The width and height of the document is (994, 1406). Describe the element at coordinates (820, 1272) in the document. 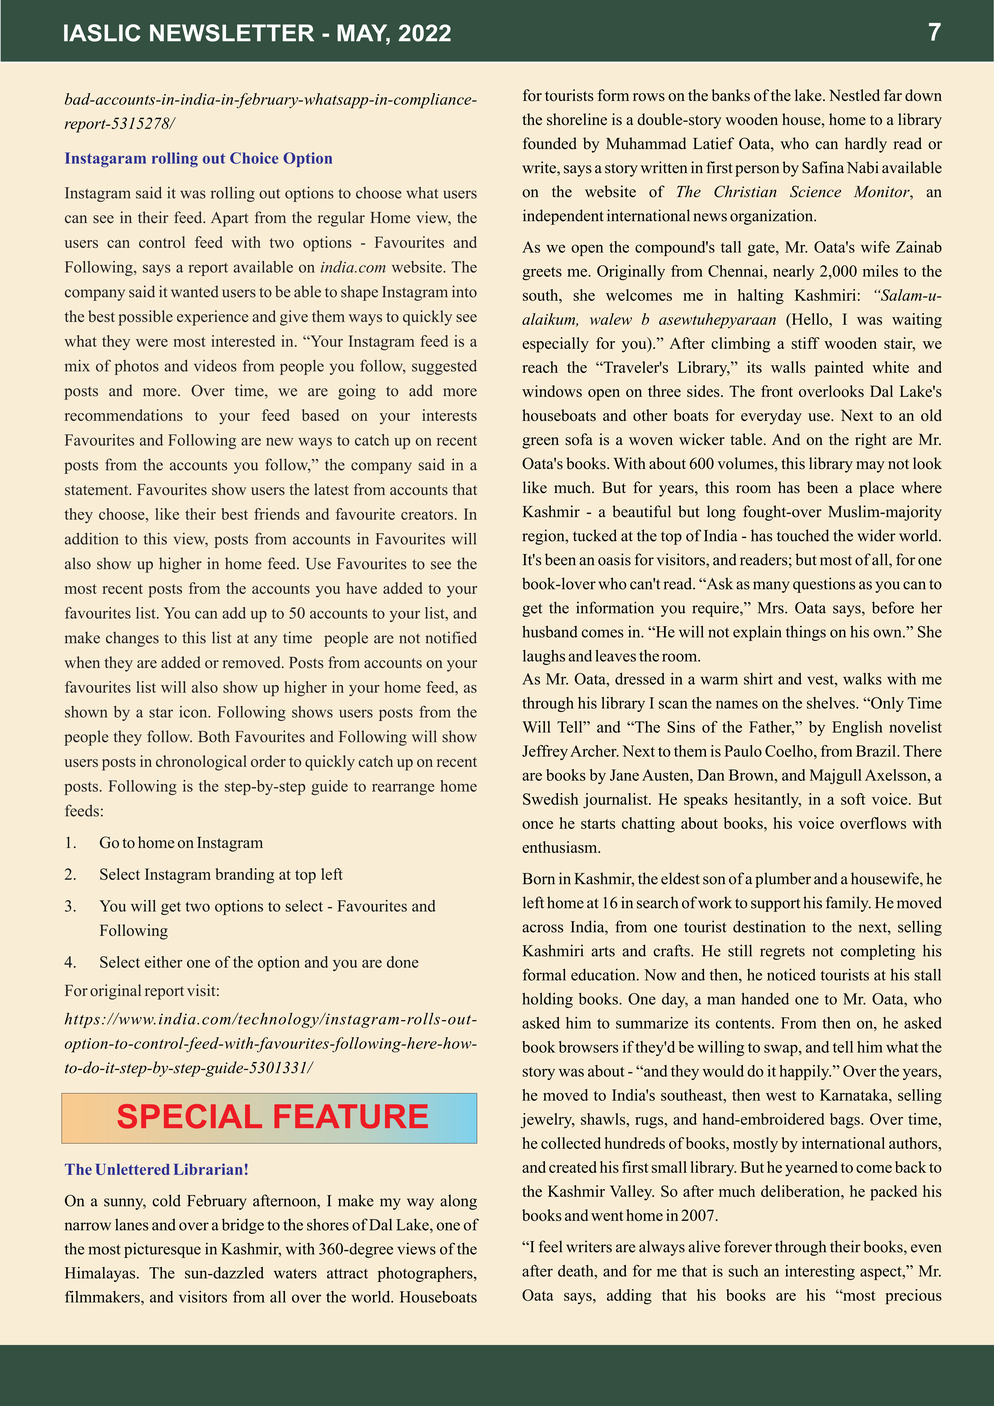

I see `interesting` at that location.
